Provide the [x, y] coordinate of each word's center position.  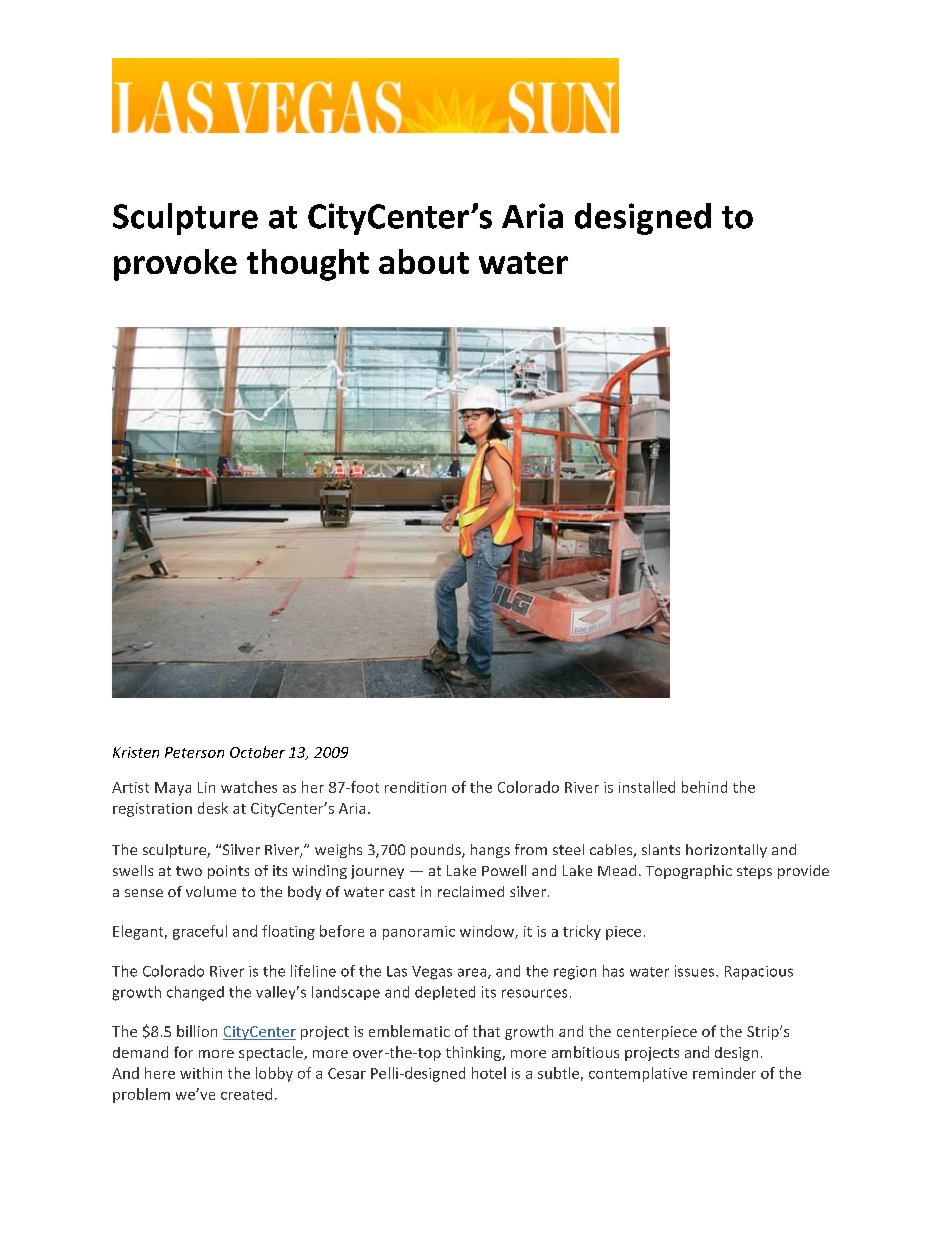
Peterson [194, 752]
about [424, 261]
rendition [415, 787]
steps [754, 872]
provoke [175, 265]
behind [704, 787]
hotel [489, 1073]
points [228, 872]
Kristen [136, 752]
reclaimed [471, 891]
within [201, 1073]
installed [647, 787]
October [257, 752]
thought [308, 265]
